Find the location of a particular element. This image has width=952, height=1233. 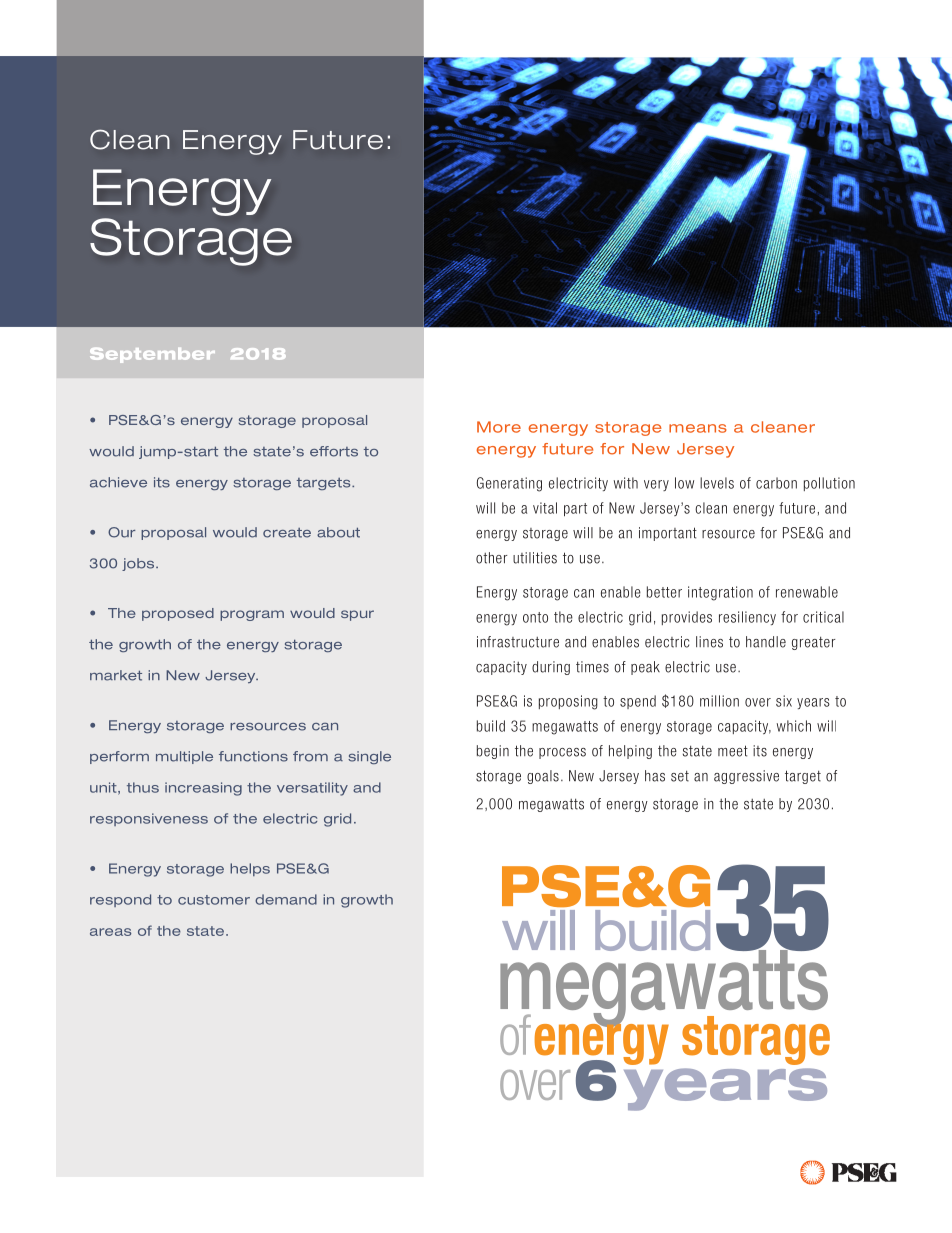

increasing is located at coordinates (203, 789).
